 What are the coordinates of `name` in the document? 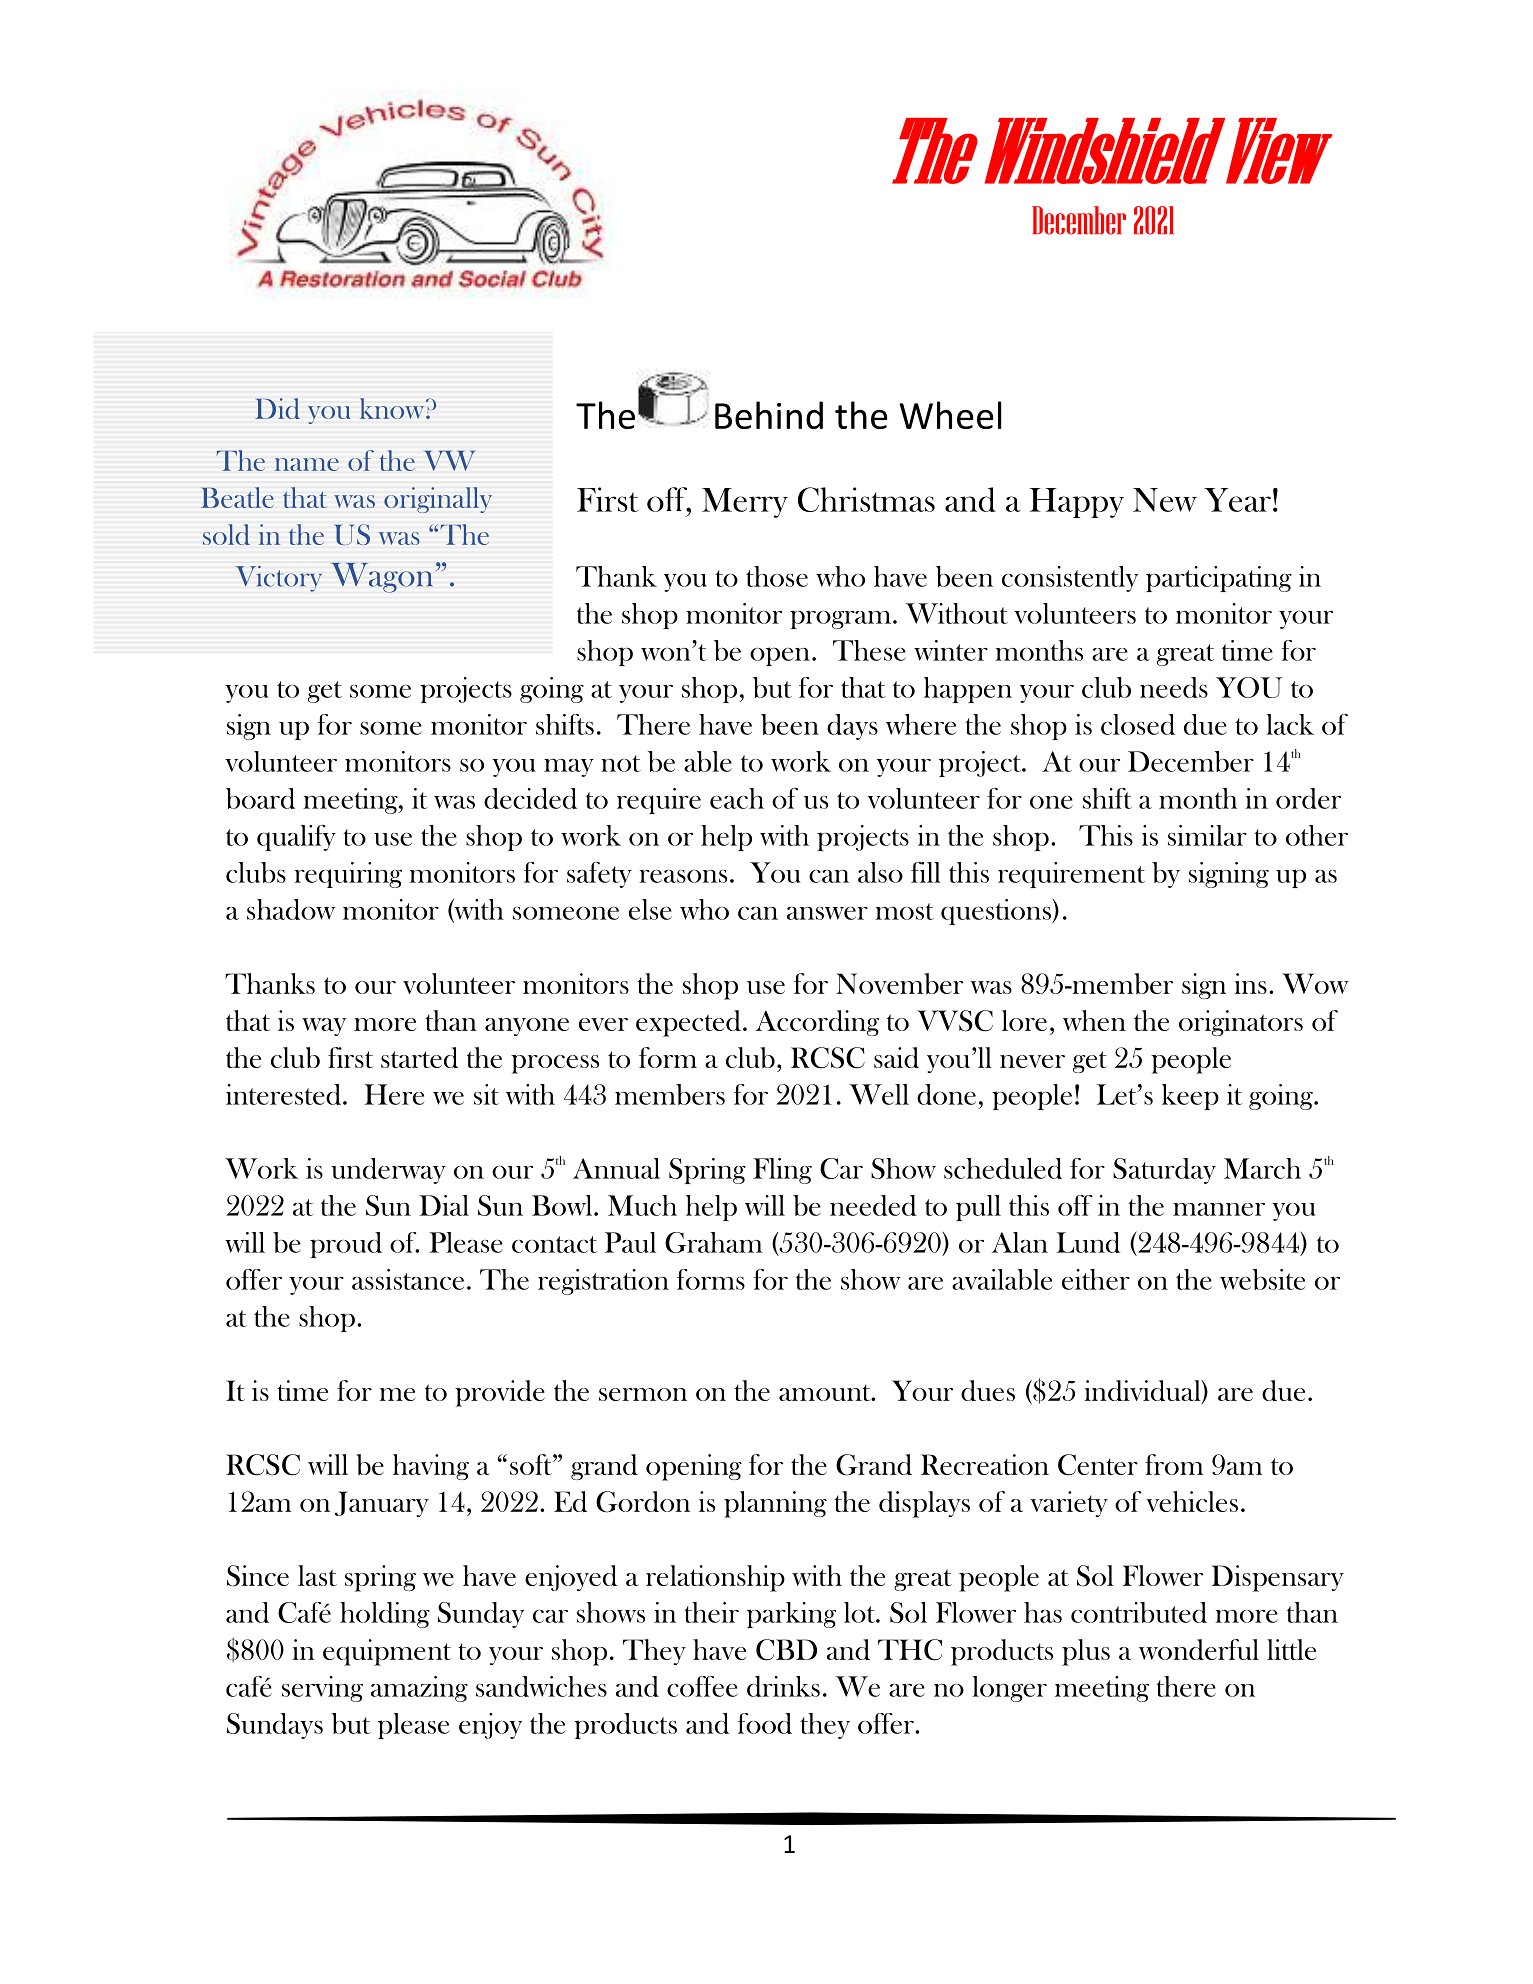 It's located at (307, 464).
